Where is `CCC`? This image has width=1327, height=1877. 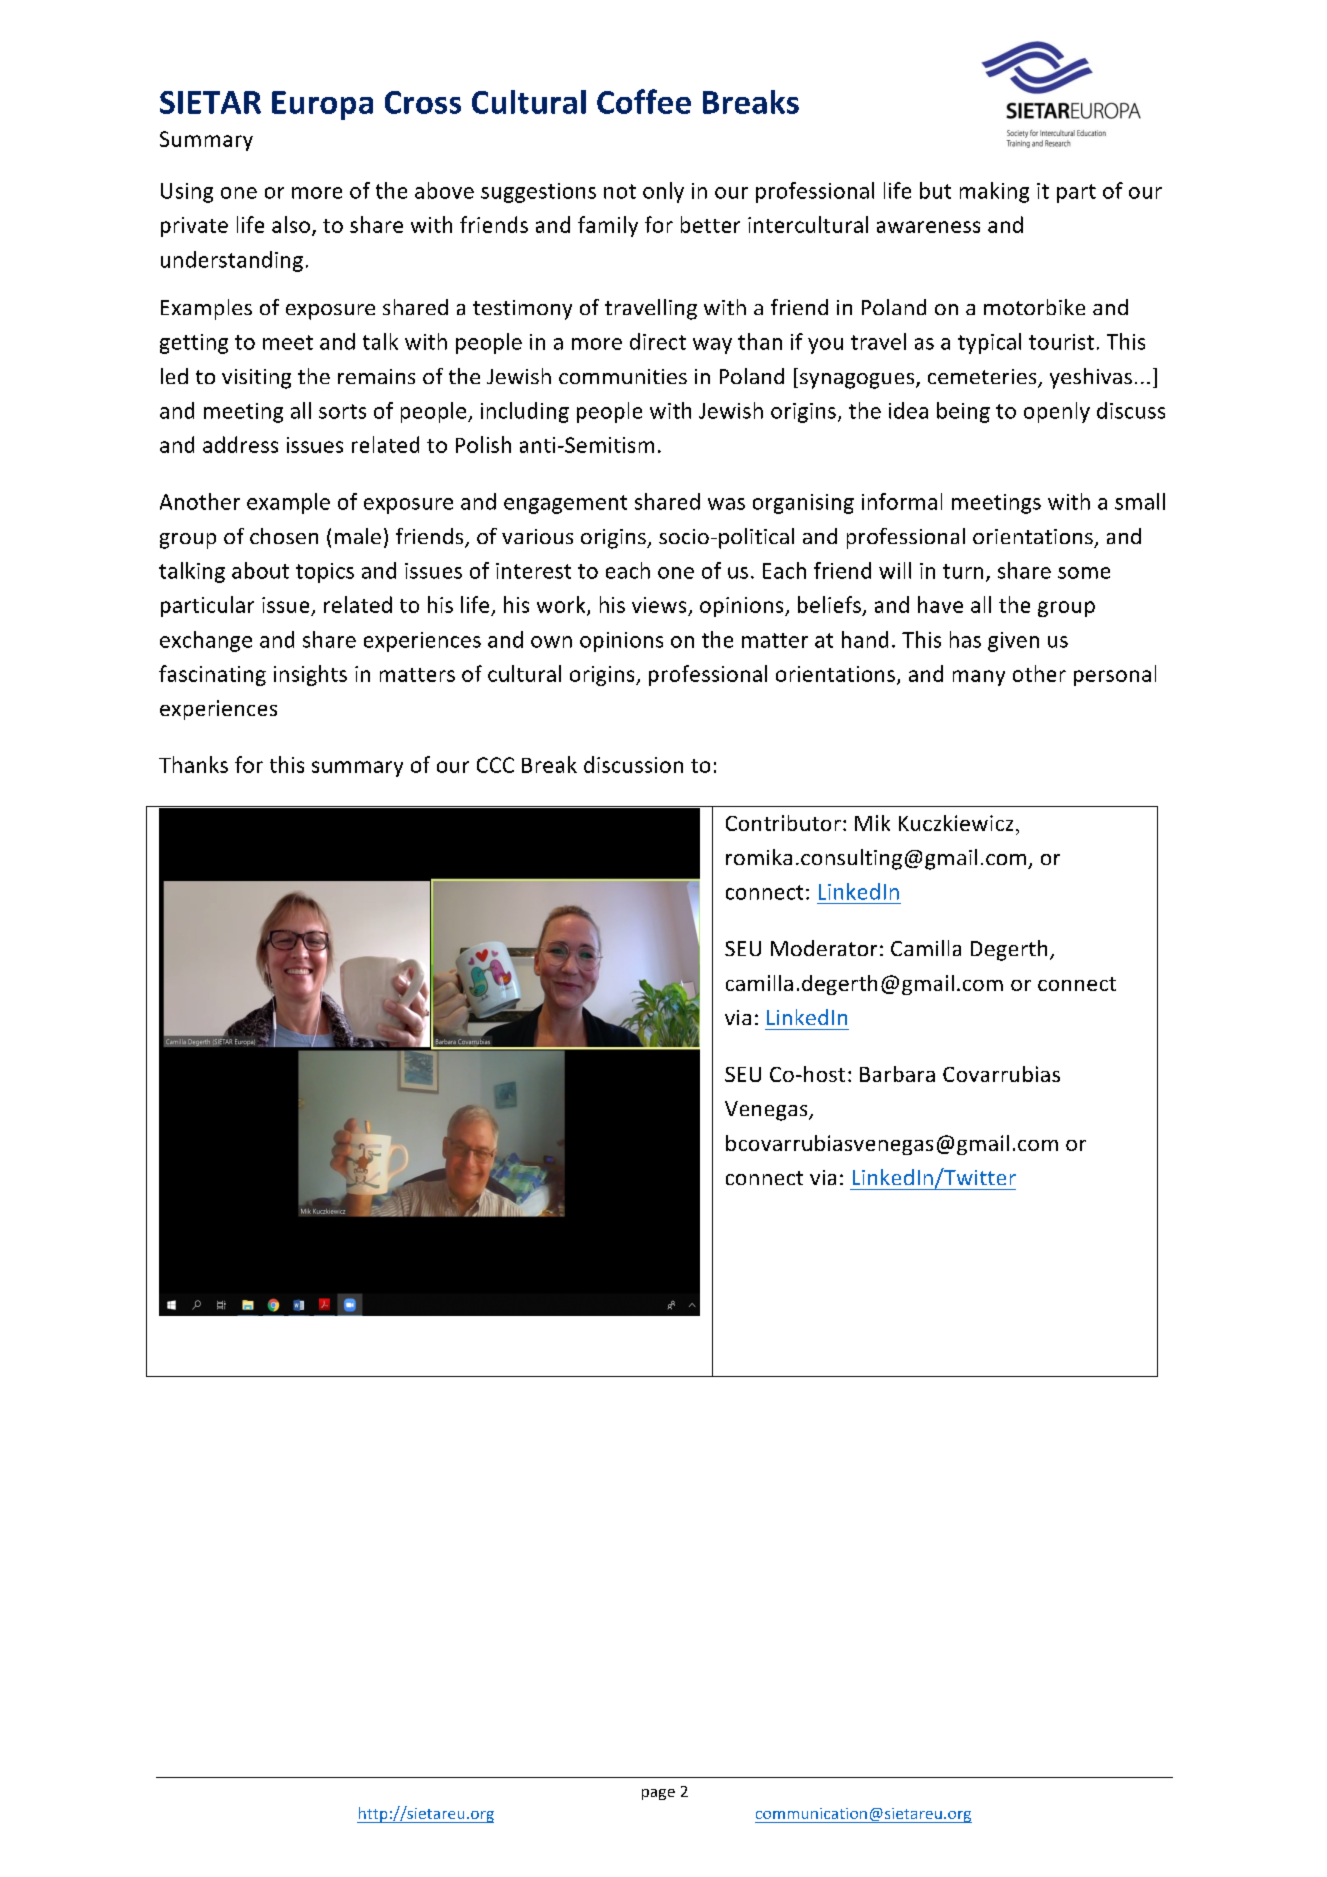 CCC is located at coordinates (495, 765).
